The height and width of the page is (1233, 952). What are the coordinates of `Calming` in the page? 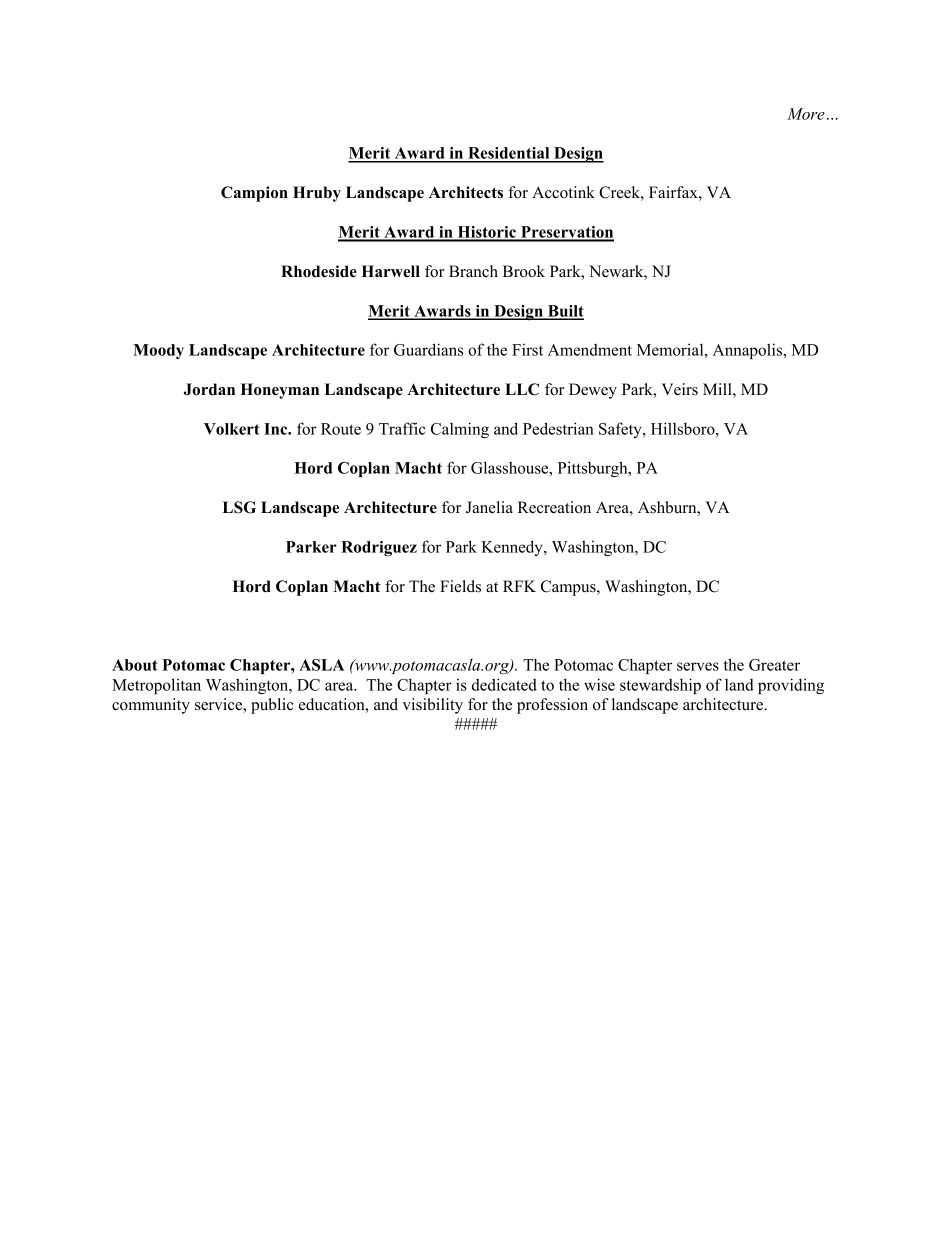 It's located at (460, 430).
